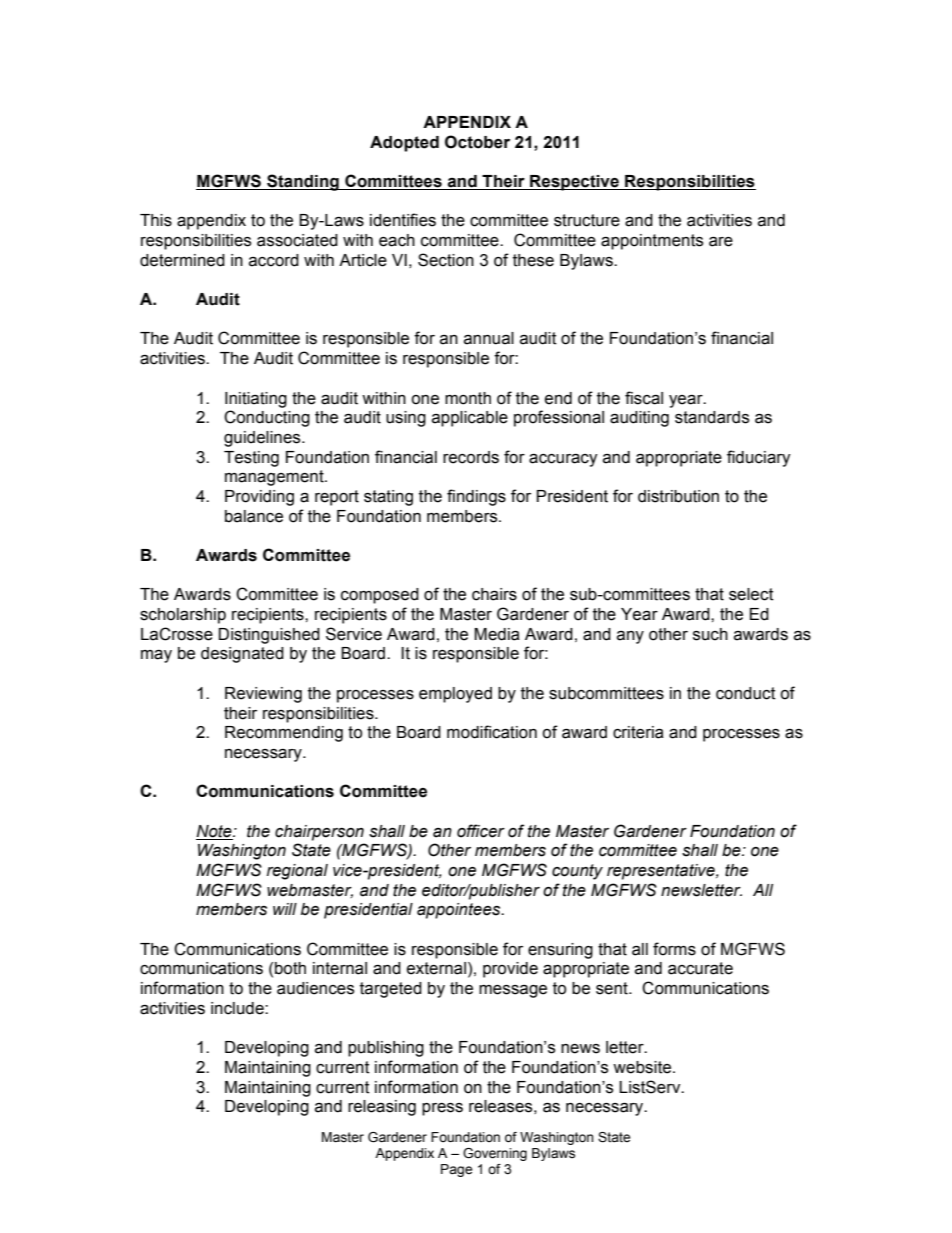 Image resolution: width=952 pixels, height=1233 pixels. What do you see at coordinates (674, 949) in the screenshot?
I see `forms` at bounding box center [674, 949].
